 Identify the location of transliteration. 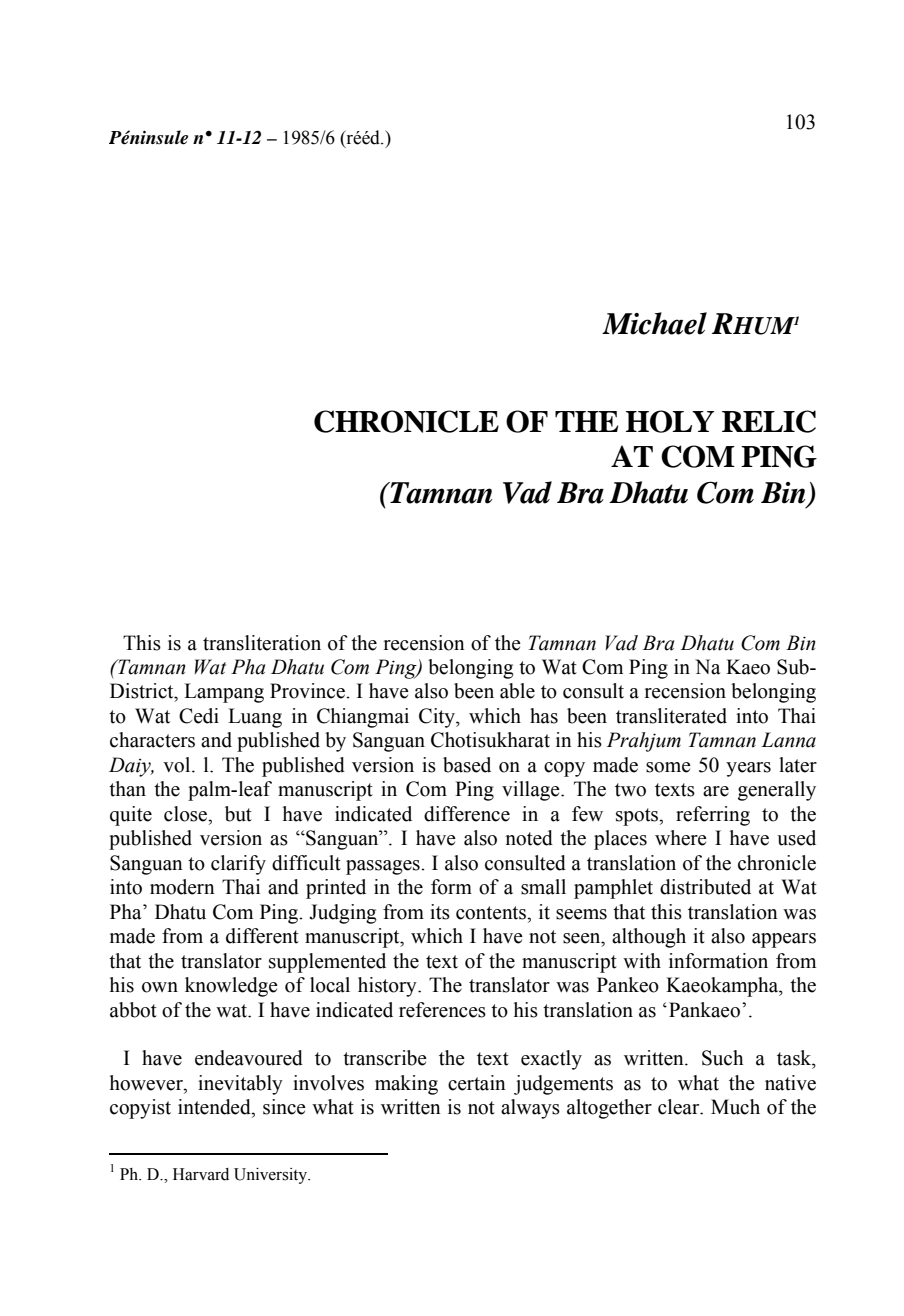
(262, 643).
